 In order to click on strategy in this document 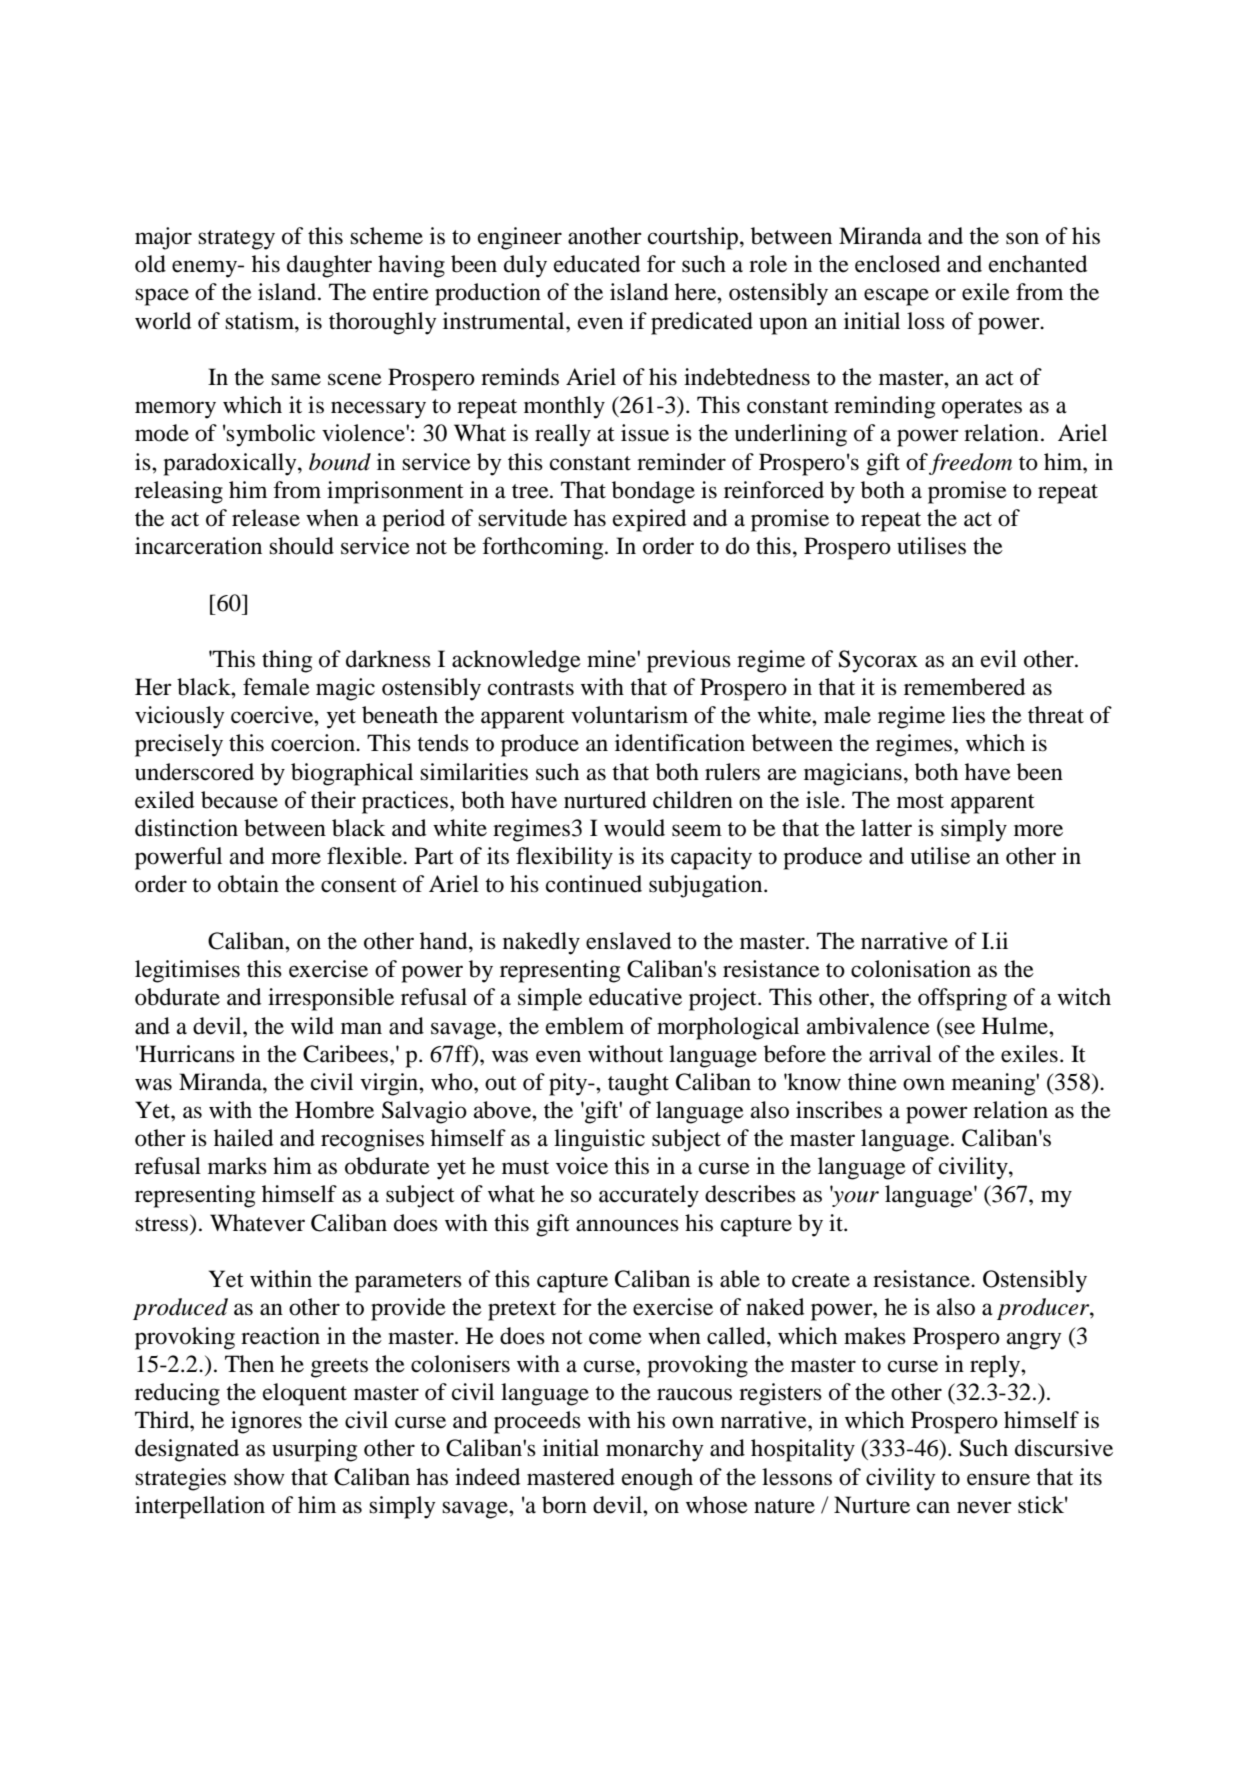, I will do `click(236, 240)`.
